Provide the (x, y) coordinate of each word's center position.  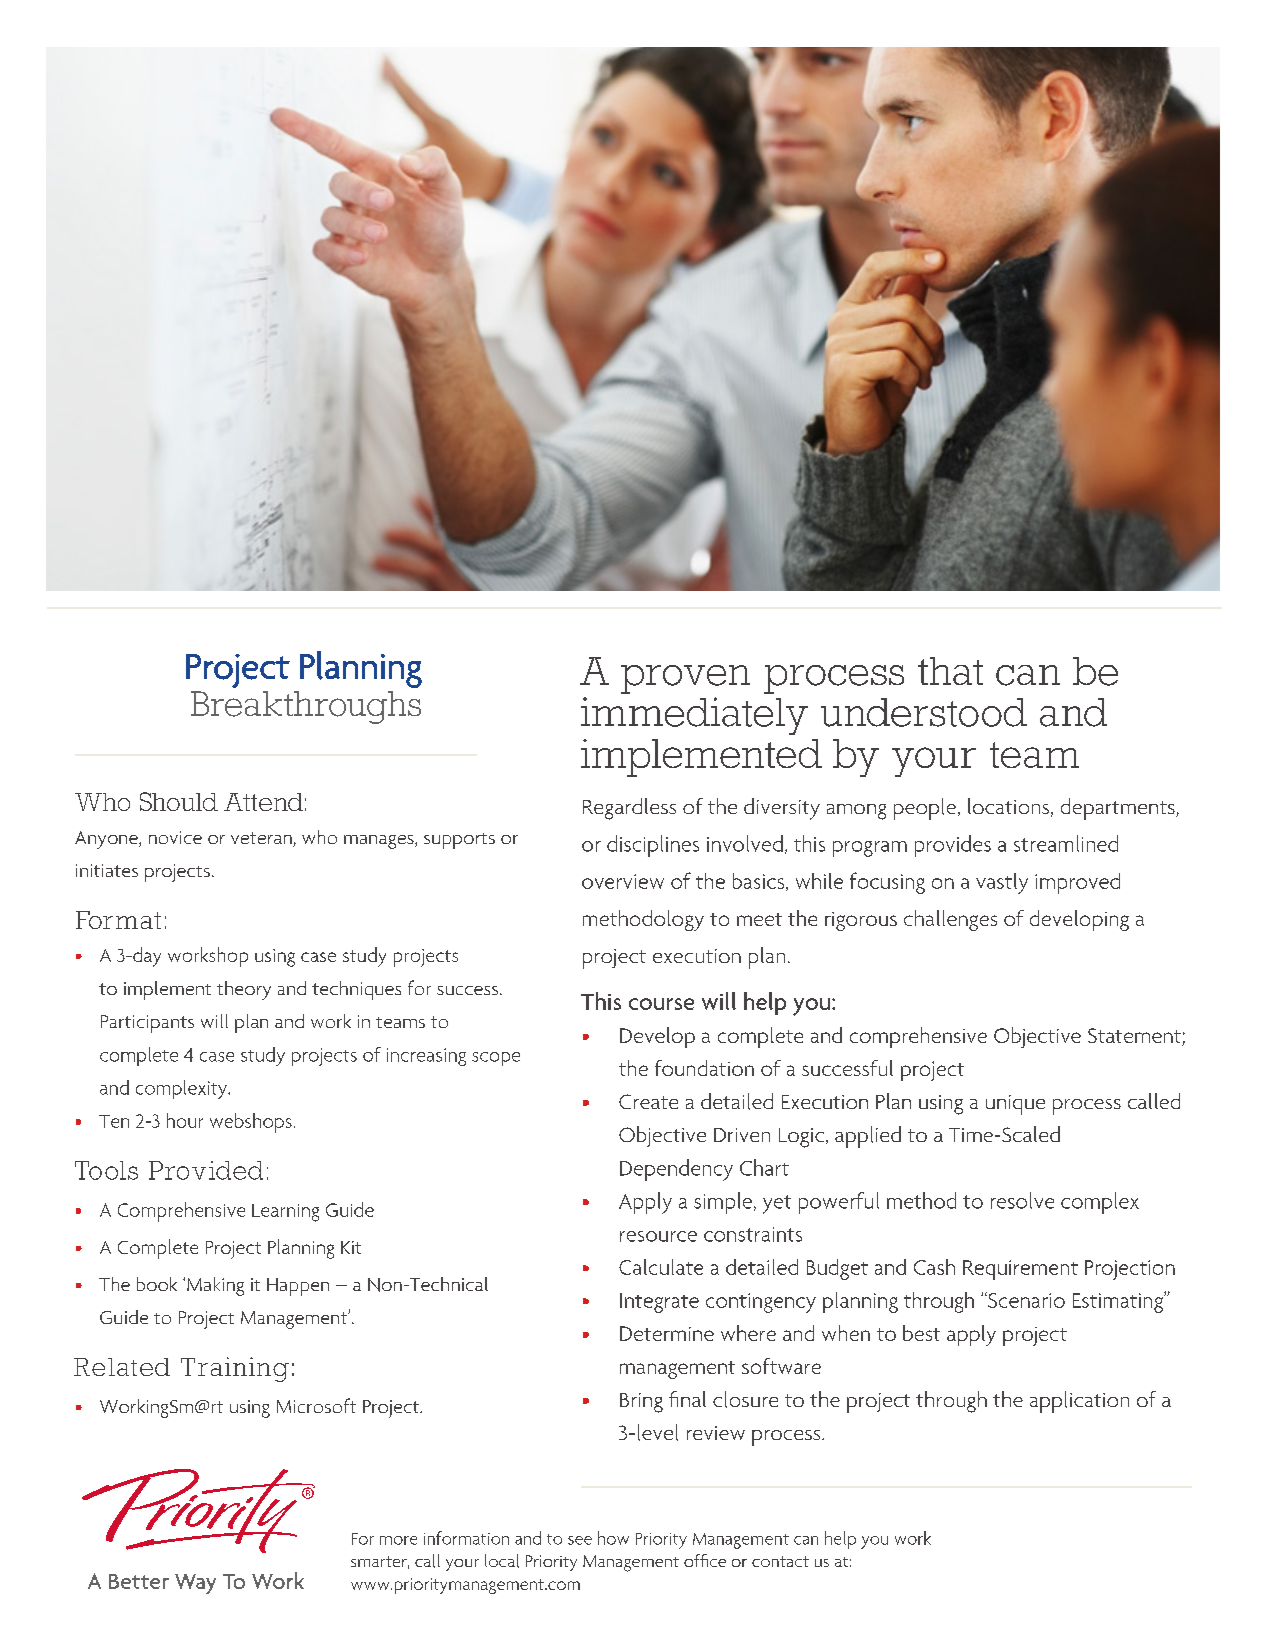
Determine (667, 1333)
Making (215, 1286)
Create (648, 1101)
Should (179, 801)
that (950, 671)
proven (685, 679)
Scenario (1025, 1300)
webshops (251, 1123)
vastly (1002, 883)
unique (1015, 1105)
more (398, 1540)
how (613, 1538)
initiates (107, 870)
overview (623, 881)
